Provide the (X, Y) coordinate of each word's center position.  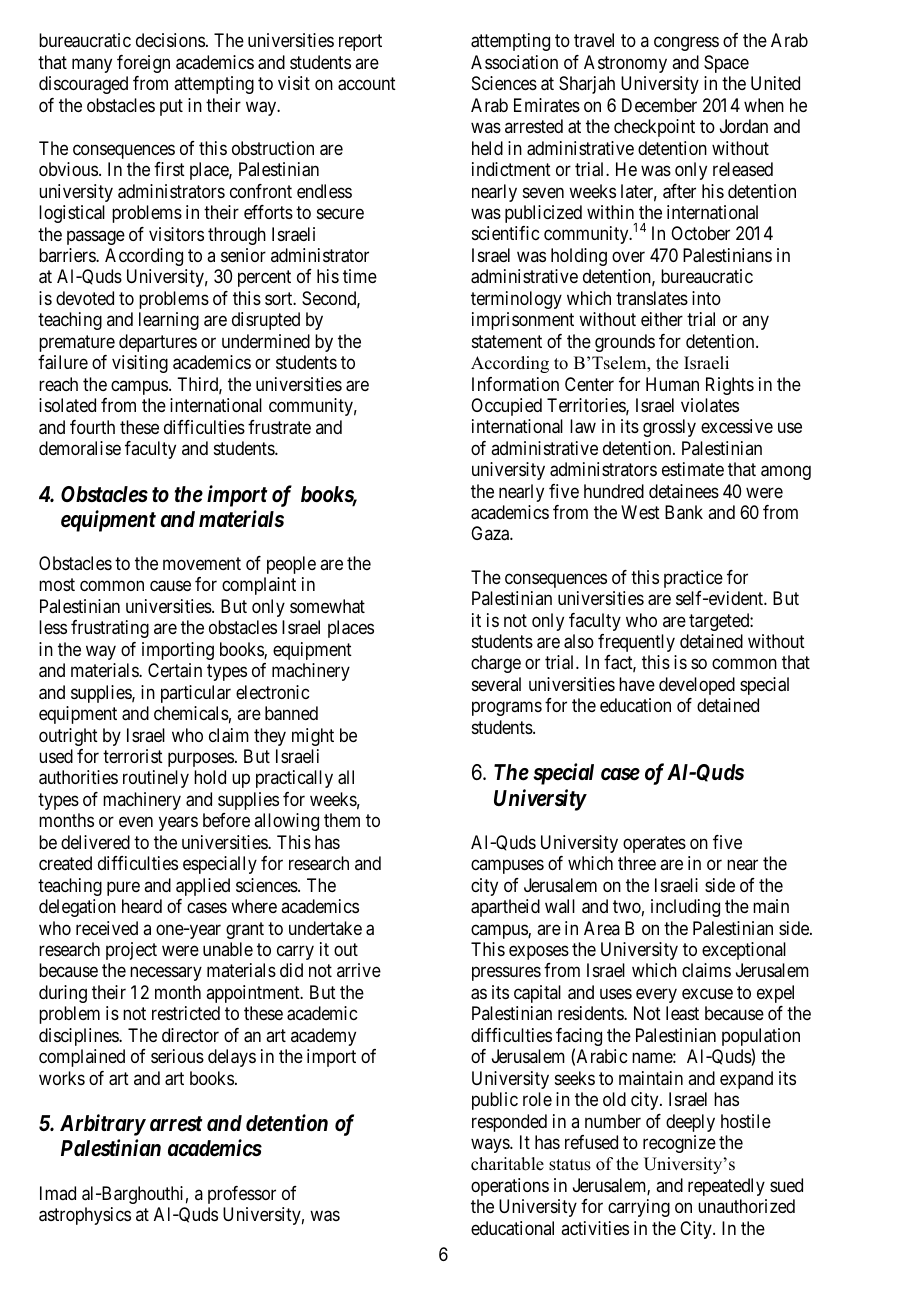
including (685, 908)
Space (726, 64)
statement (507, 341)
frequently (636, 643)
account (367, 84)
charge (496, 664)
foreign (143, 64)
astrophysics (85, 1216)
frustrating (110, 629)
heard (142, 906)
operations (510, 1187)
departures (158, 343)
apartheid (505, 908)
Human (672, 384)
